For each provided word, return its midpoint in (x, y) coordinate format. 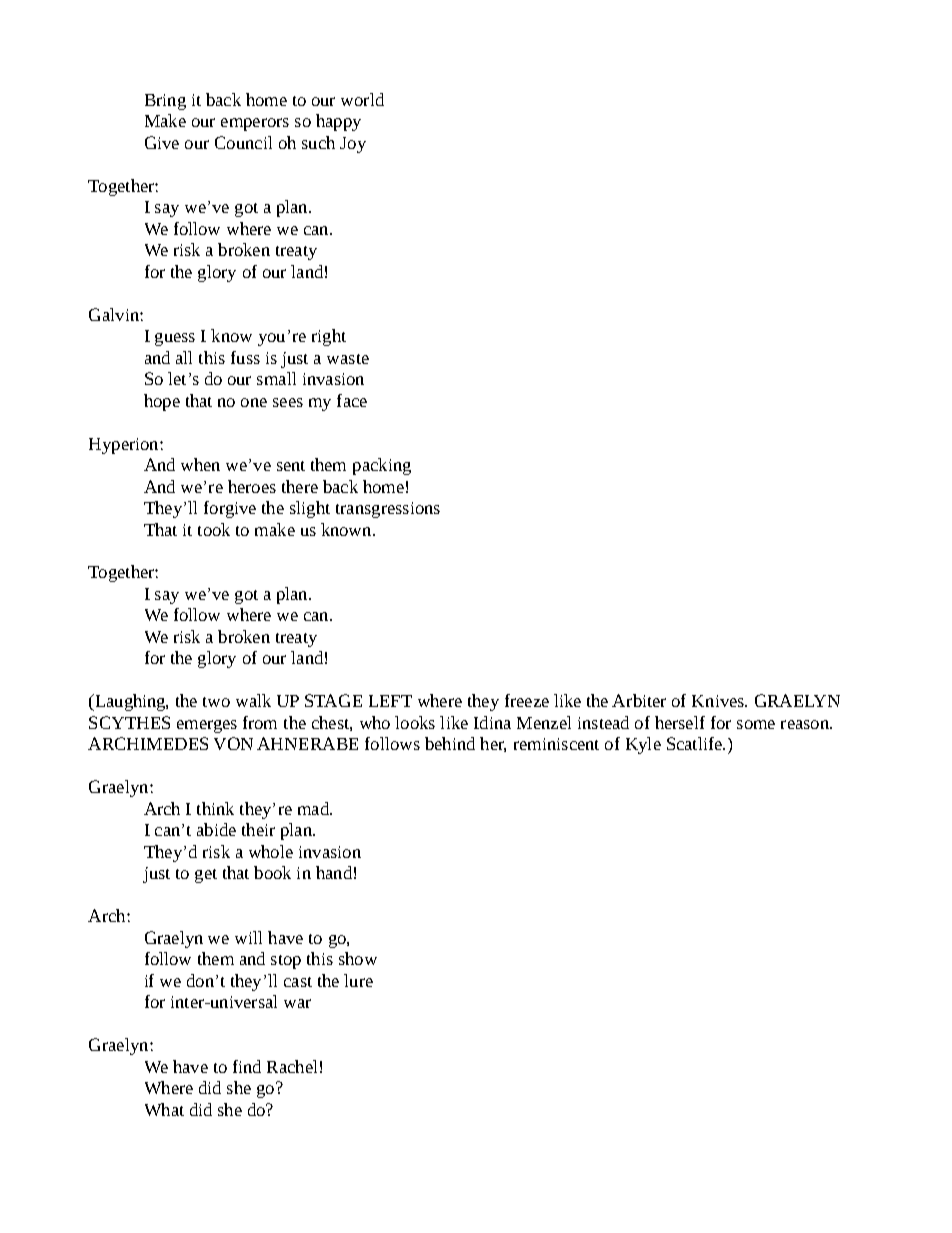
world (362, 99)
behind (450, 743)
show (358, 958)
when (200, 464)
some (756, 724)
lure (358, 980)
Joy (353, 145)
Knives (719, 701)
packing (382, 466)
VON (233, 743)
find (247, 1066)
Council (243, 142)
